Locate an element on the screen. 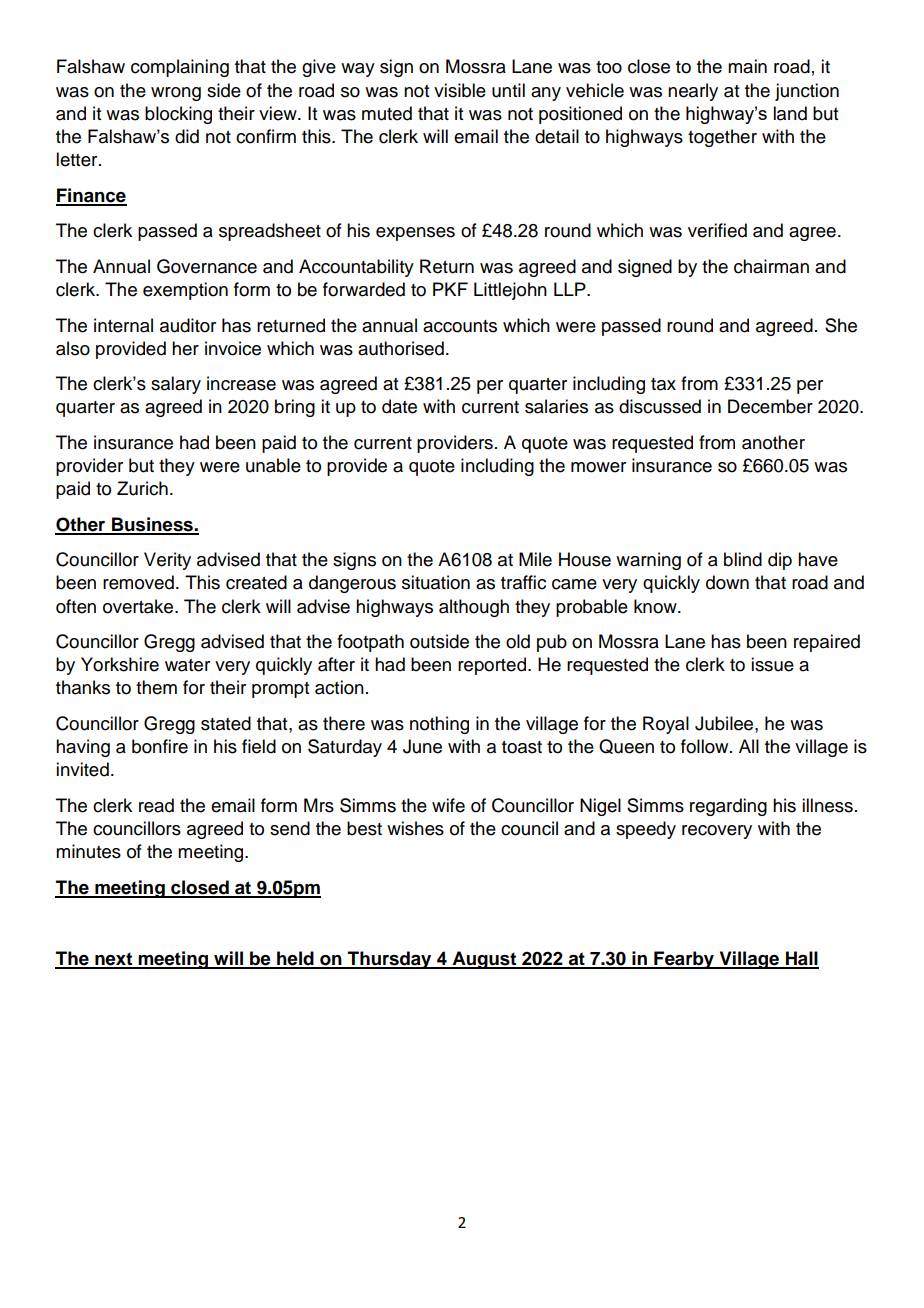 The height and width of the screenshot is (1308, 924). nothing is located at coordinates (439, 725).
